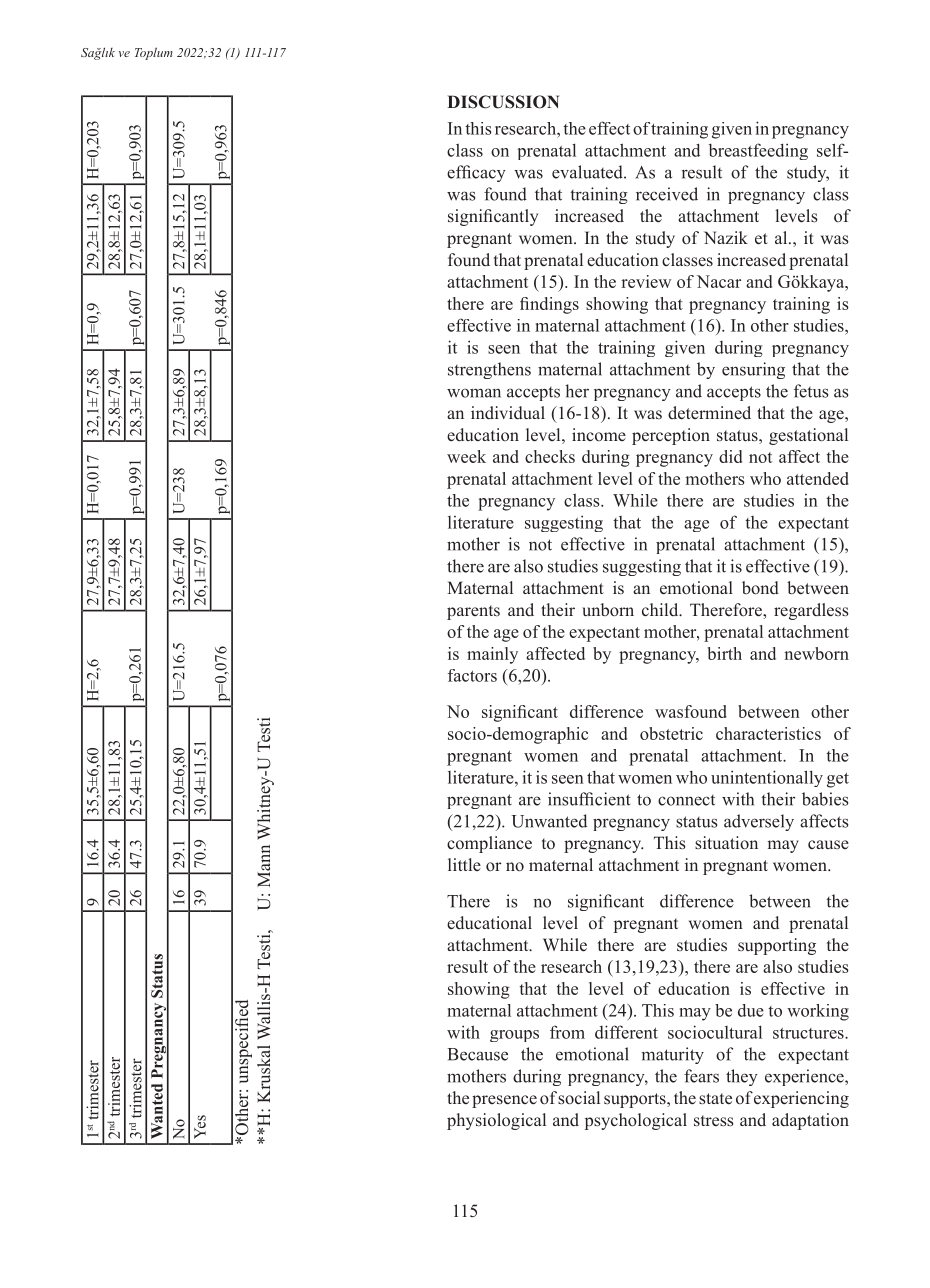 This screenshot has width=930, height=1288. Describe the element at coordinates (811, 391) in the screenshot. I see `fetus` at that location.
